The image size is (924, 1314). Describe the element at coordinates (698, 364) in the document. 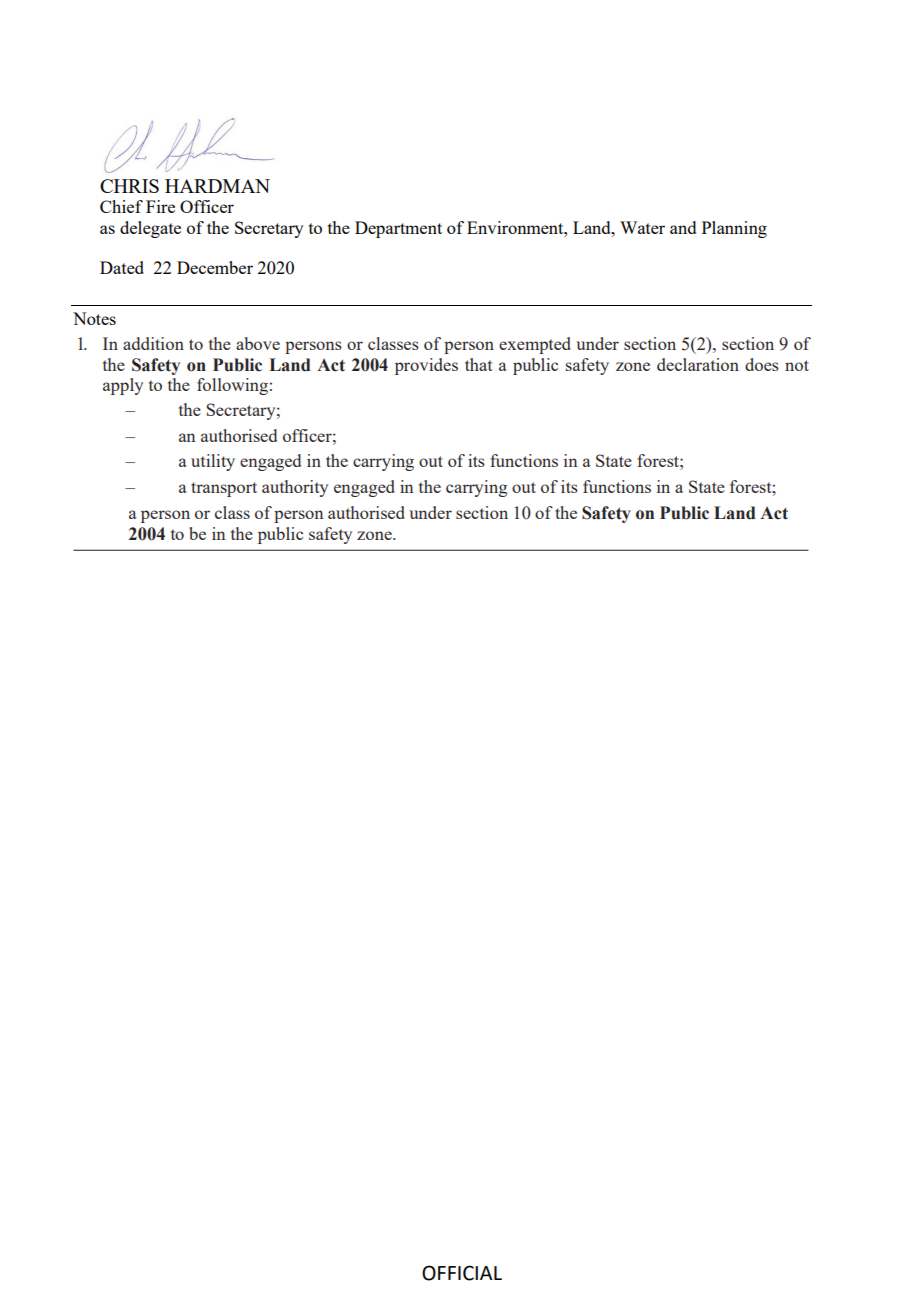

I see `declaration` at that location.
